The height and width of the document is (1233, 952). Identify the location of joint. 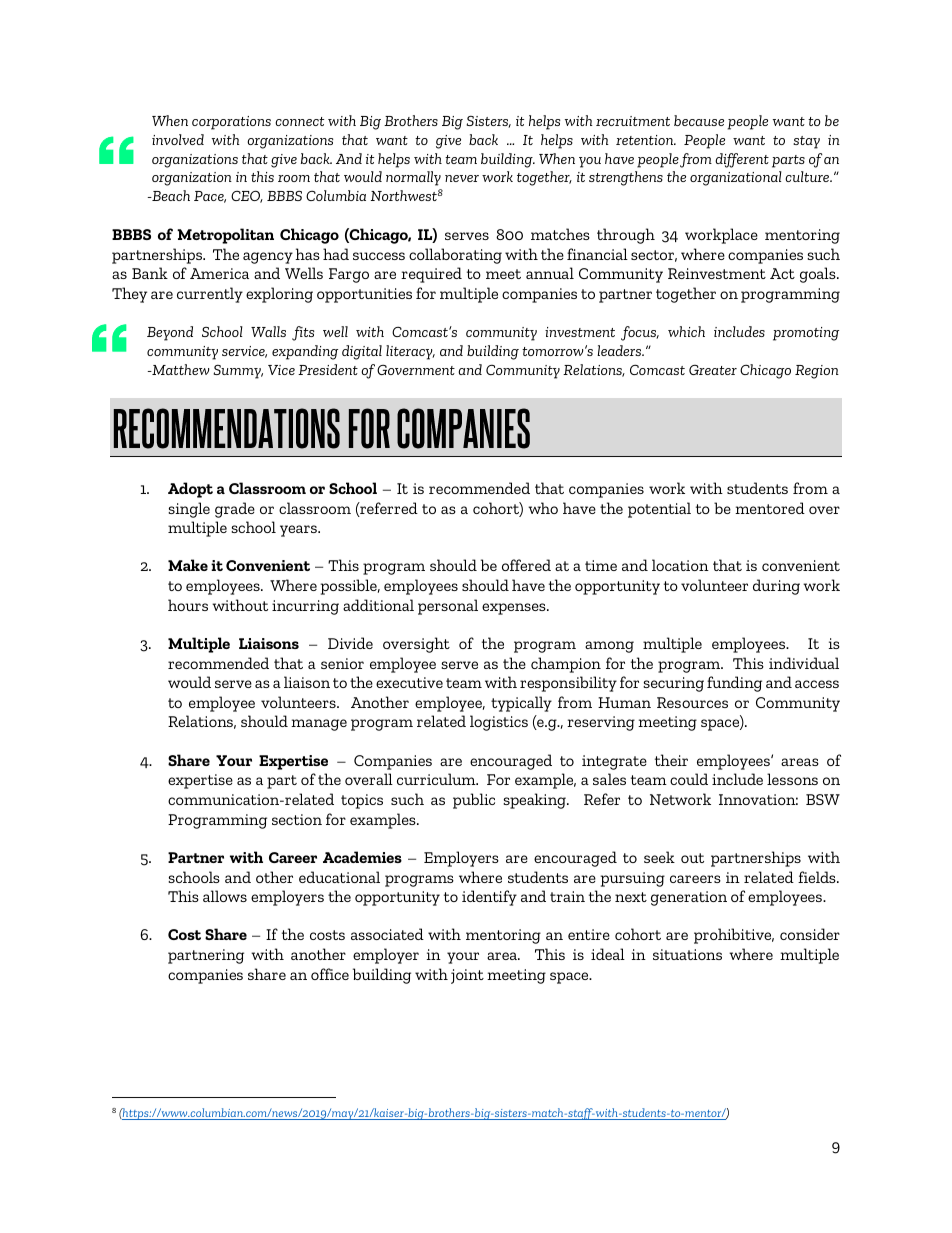
(467, 976).
